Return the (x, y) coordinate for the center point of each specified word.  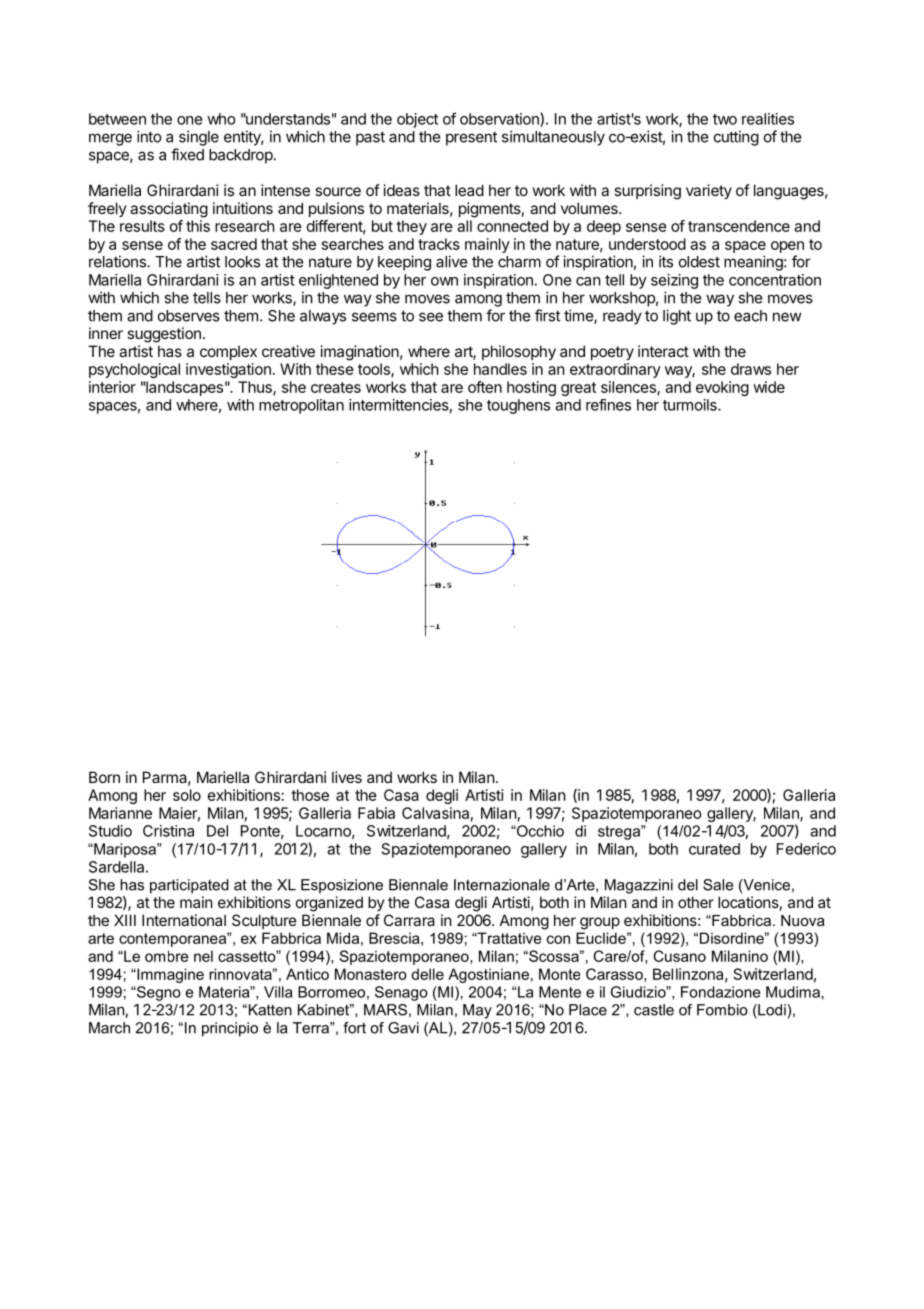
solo (187, 795)
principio (230, 1029)
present (471, 138)
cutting (736, 138)
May (477, 1011)
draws (751, 369)
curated (714, 849)
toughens (518, 406)
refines (608, 405)
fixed (187, 154)
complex (228, 352)
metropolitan (301, 406)
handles (500, 369)
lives (347, 777)
